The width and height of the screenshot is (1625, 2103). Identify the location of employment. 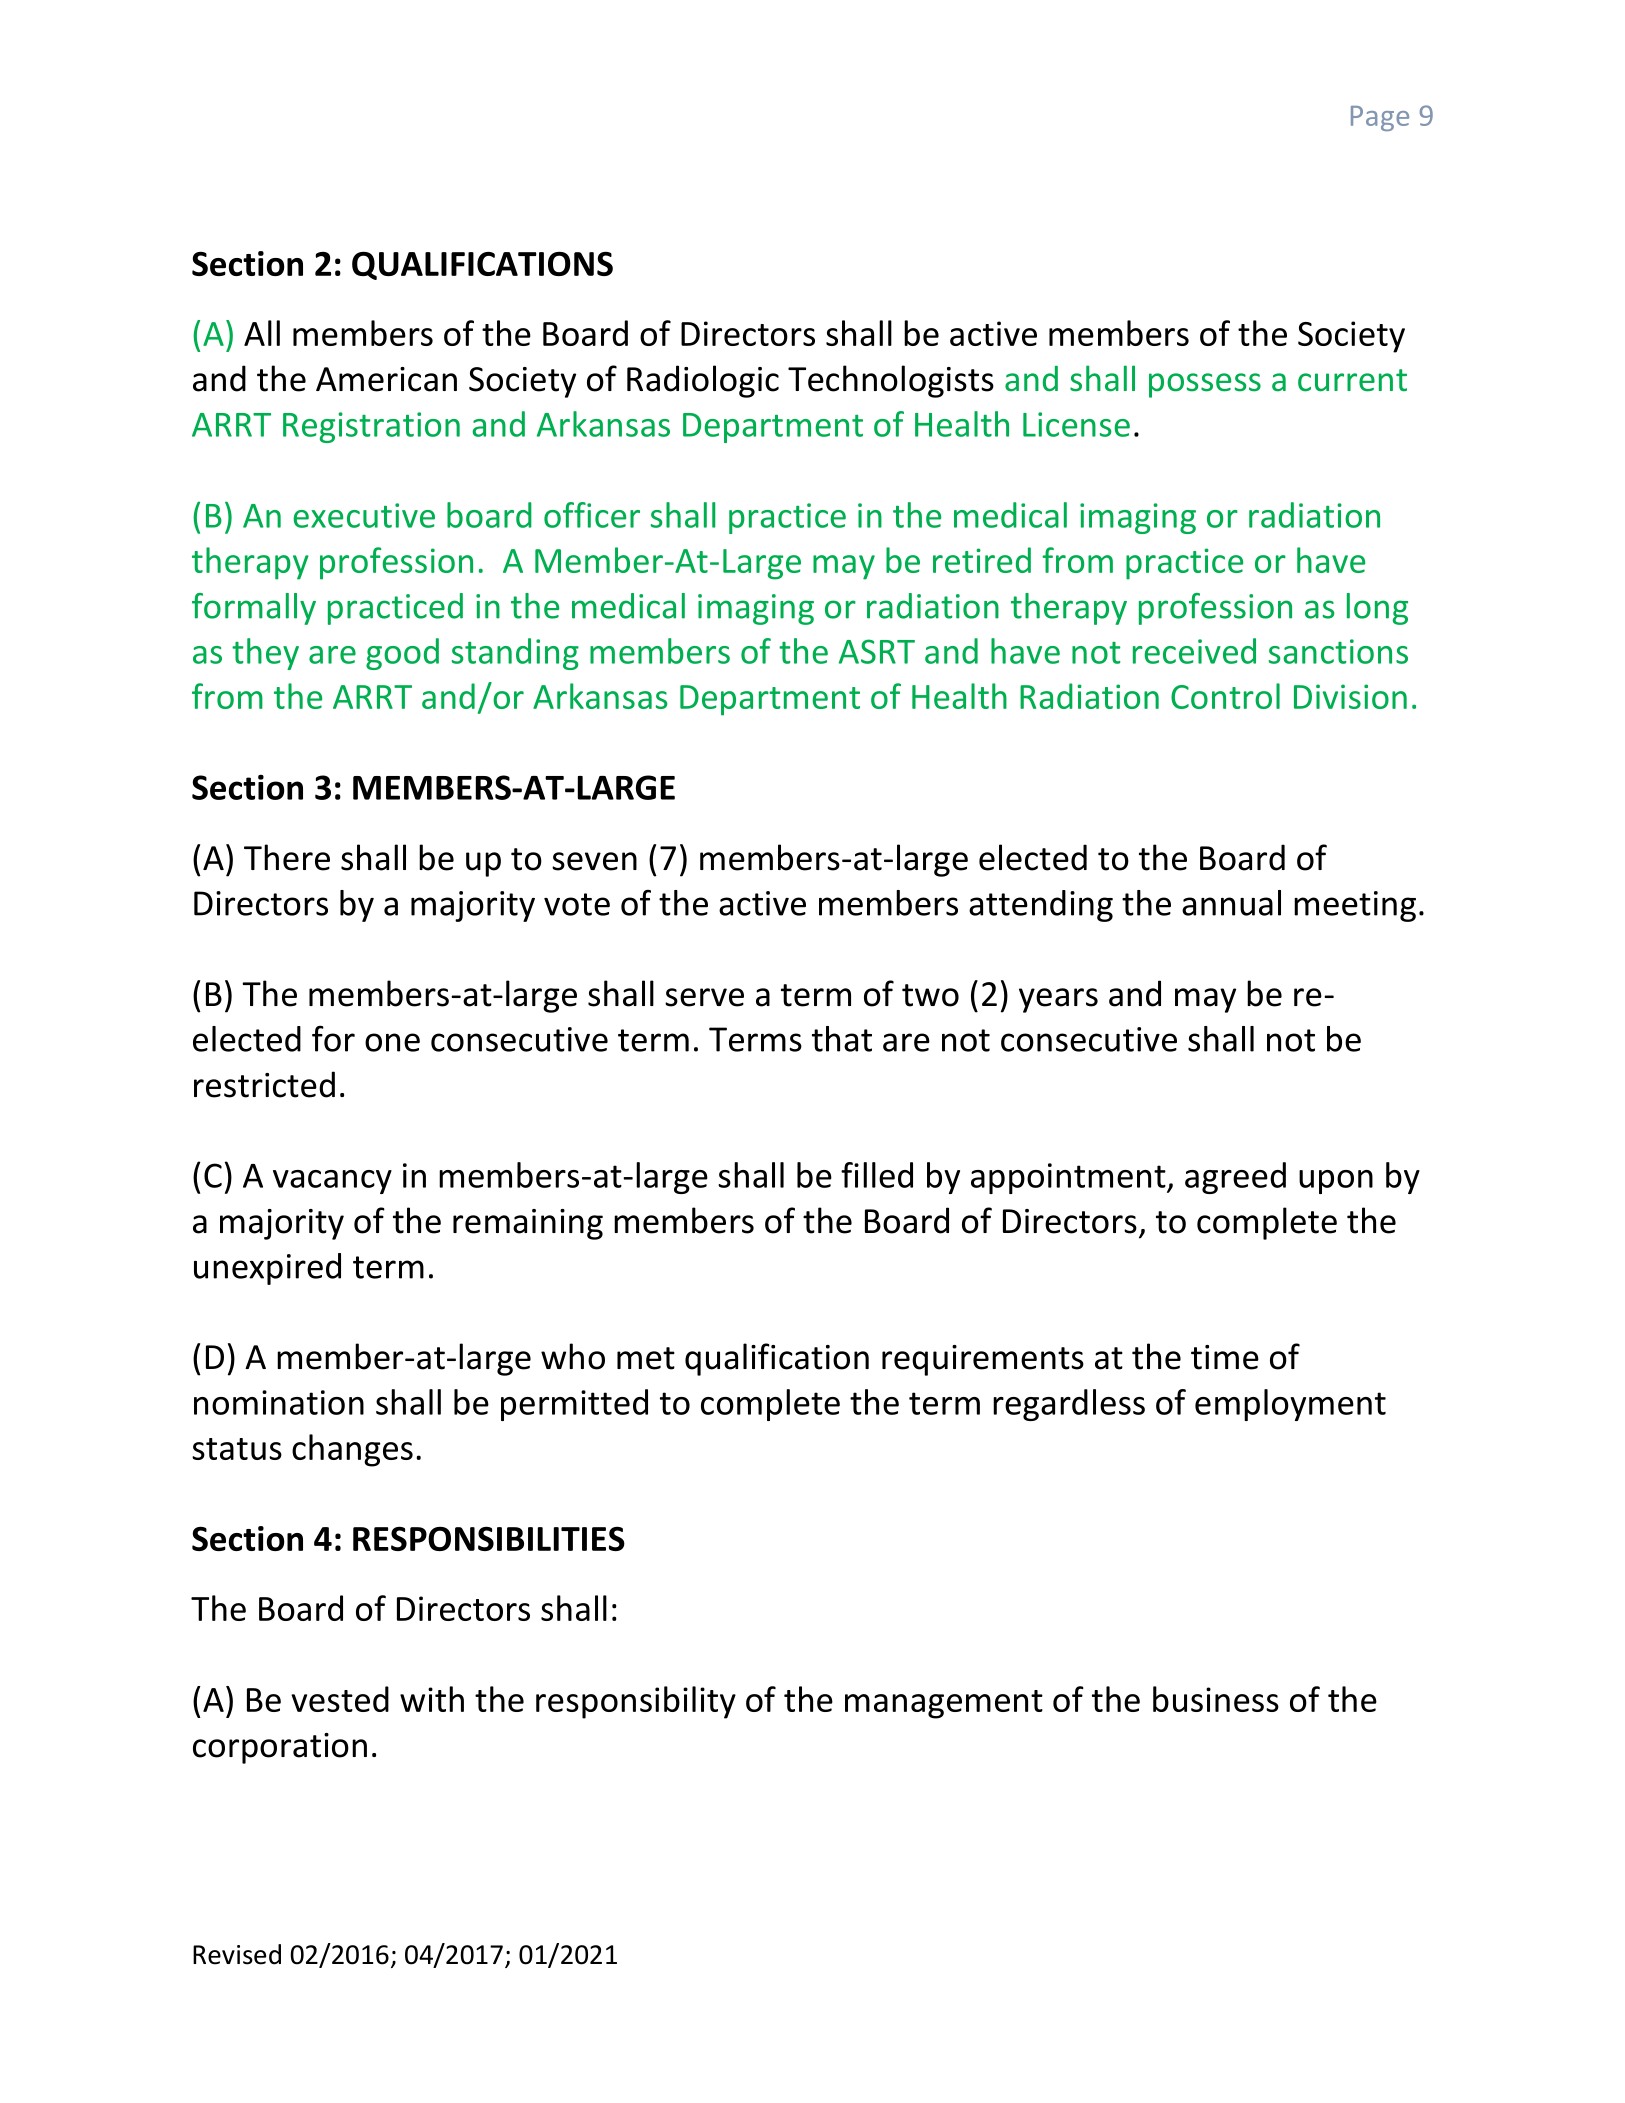
(1290, 1405).
